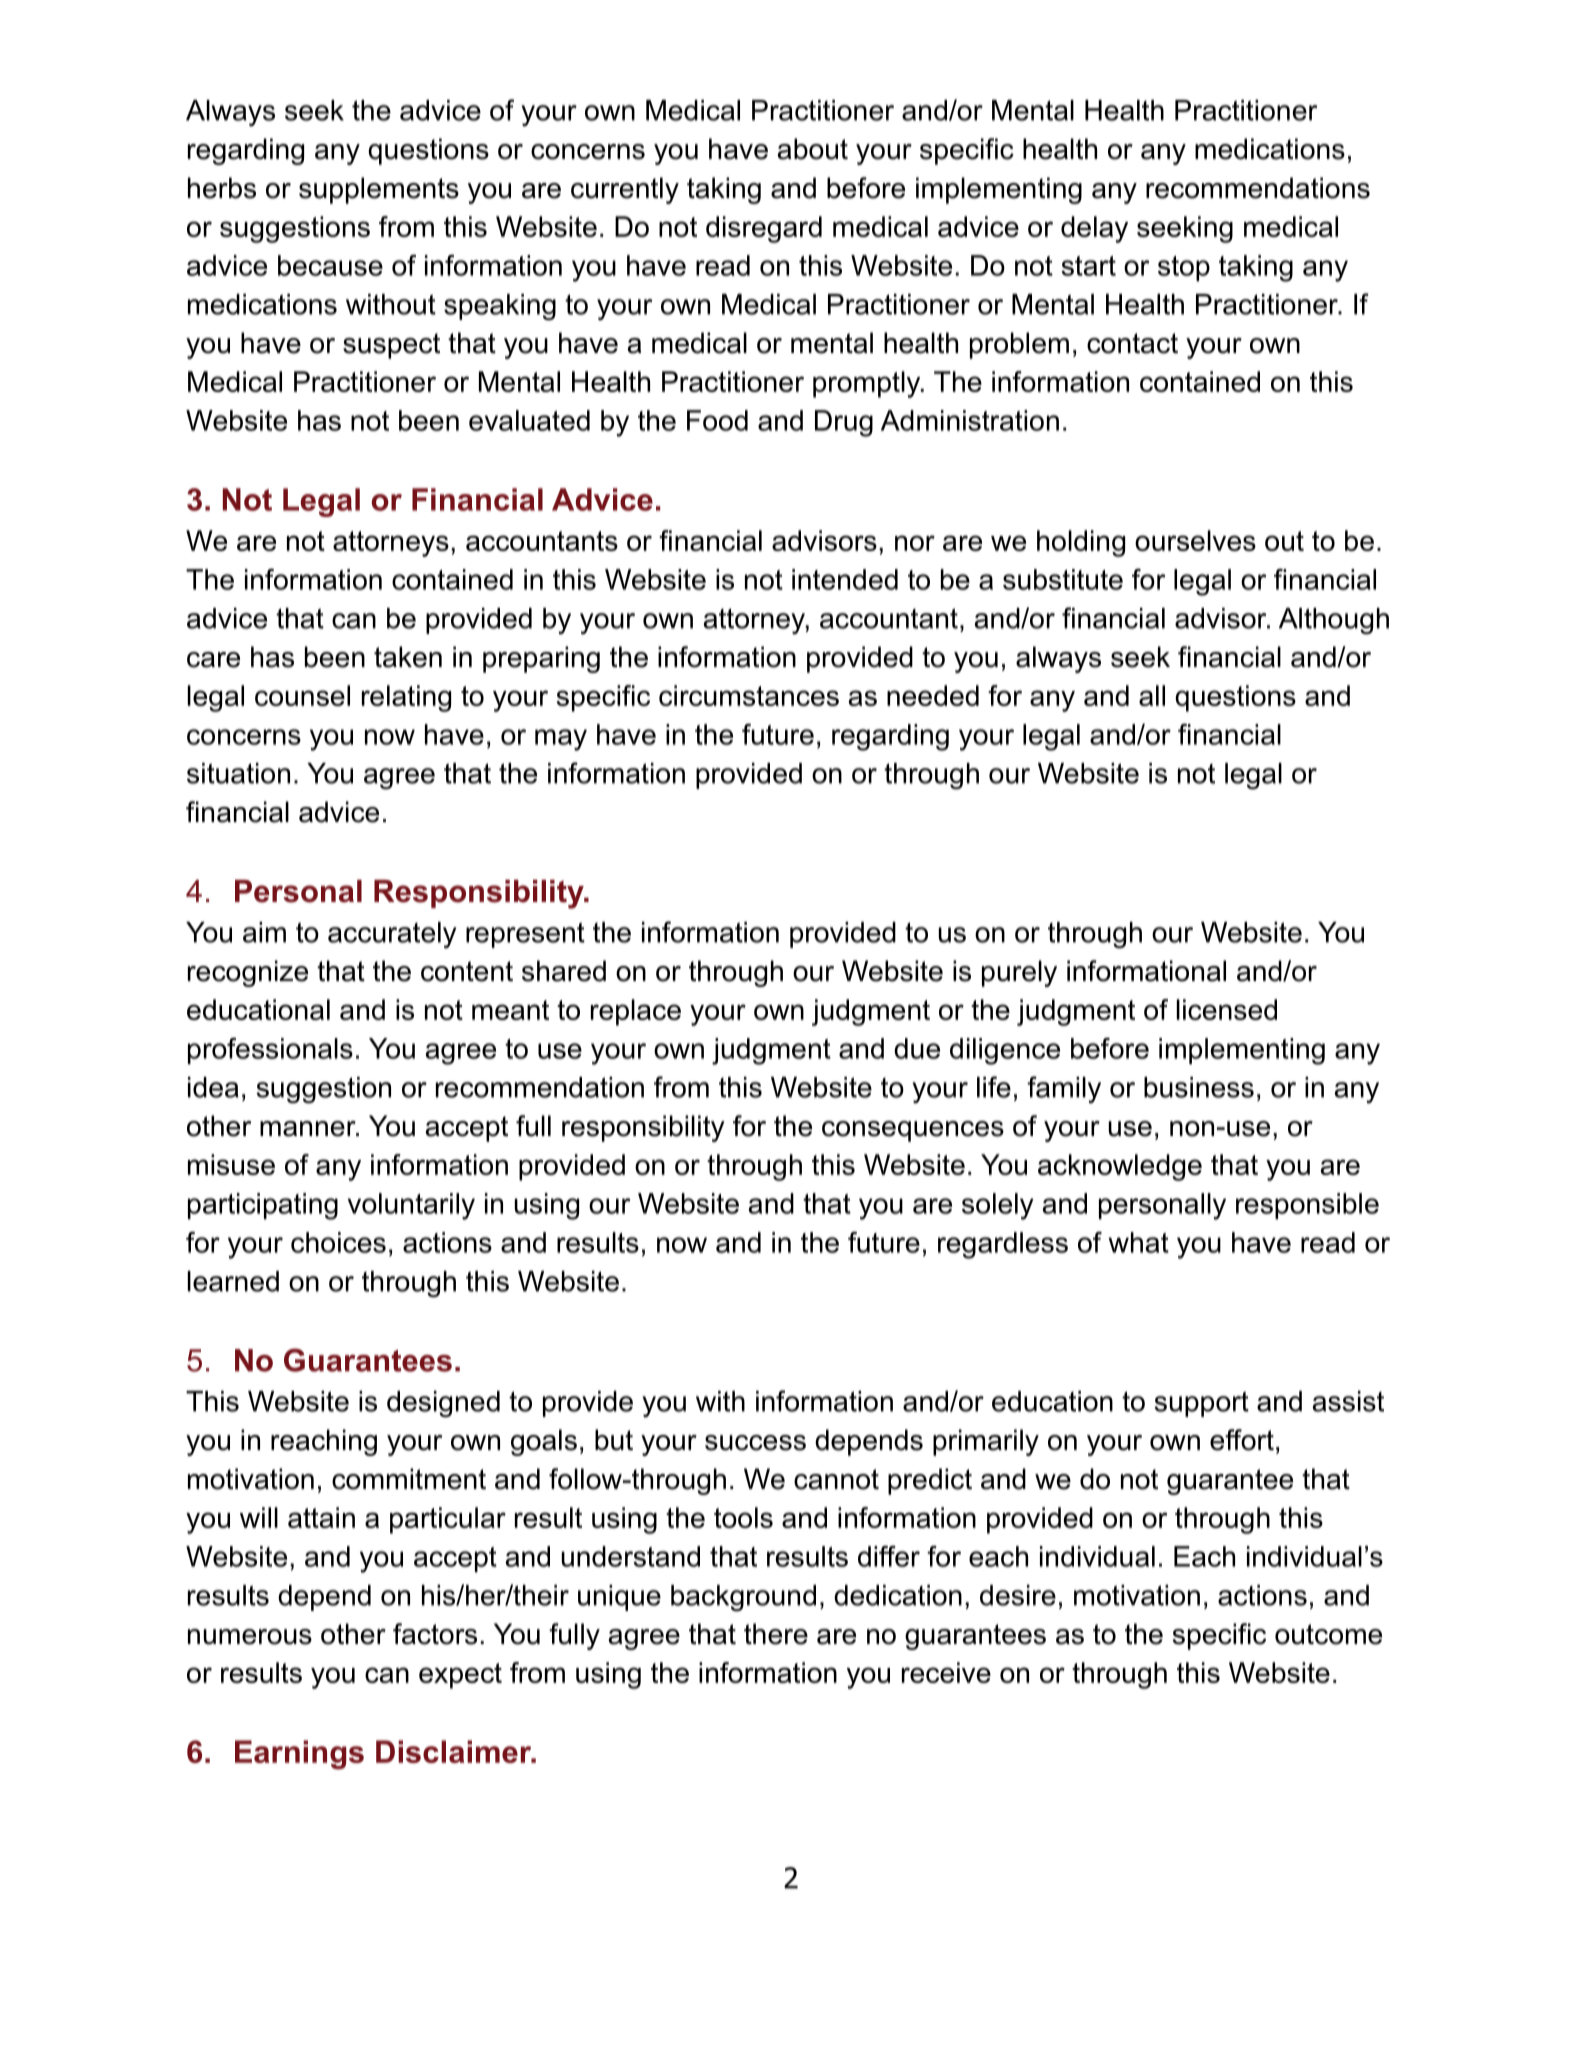 The height and width of the image is (2047, 1582). What do you see at coordinates (1184, 268) in the image?
I see `stop` at bounding box center [1184, 268].
